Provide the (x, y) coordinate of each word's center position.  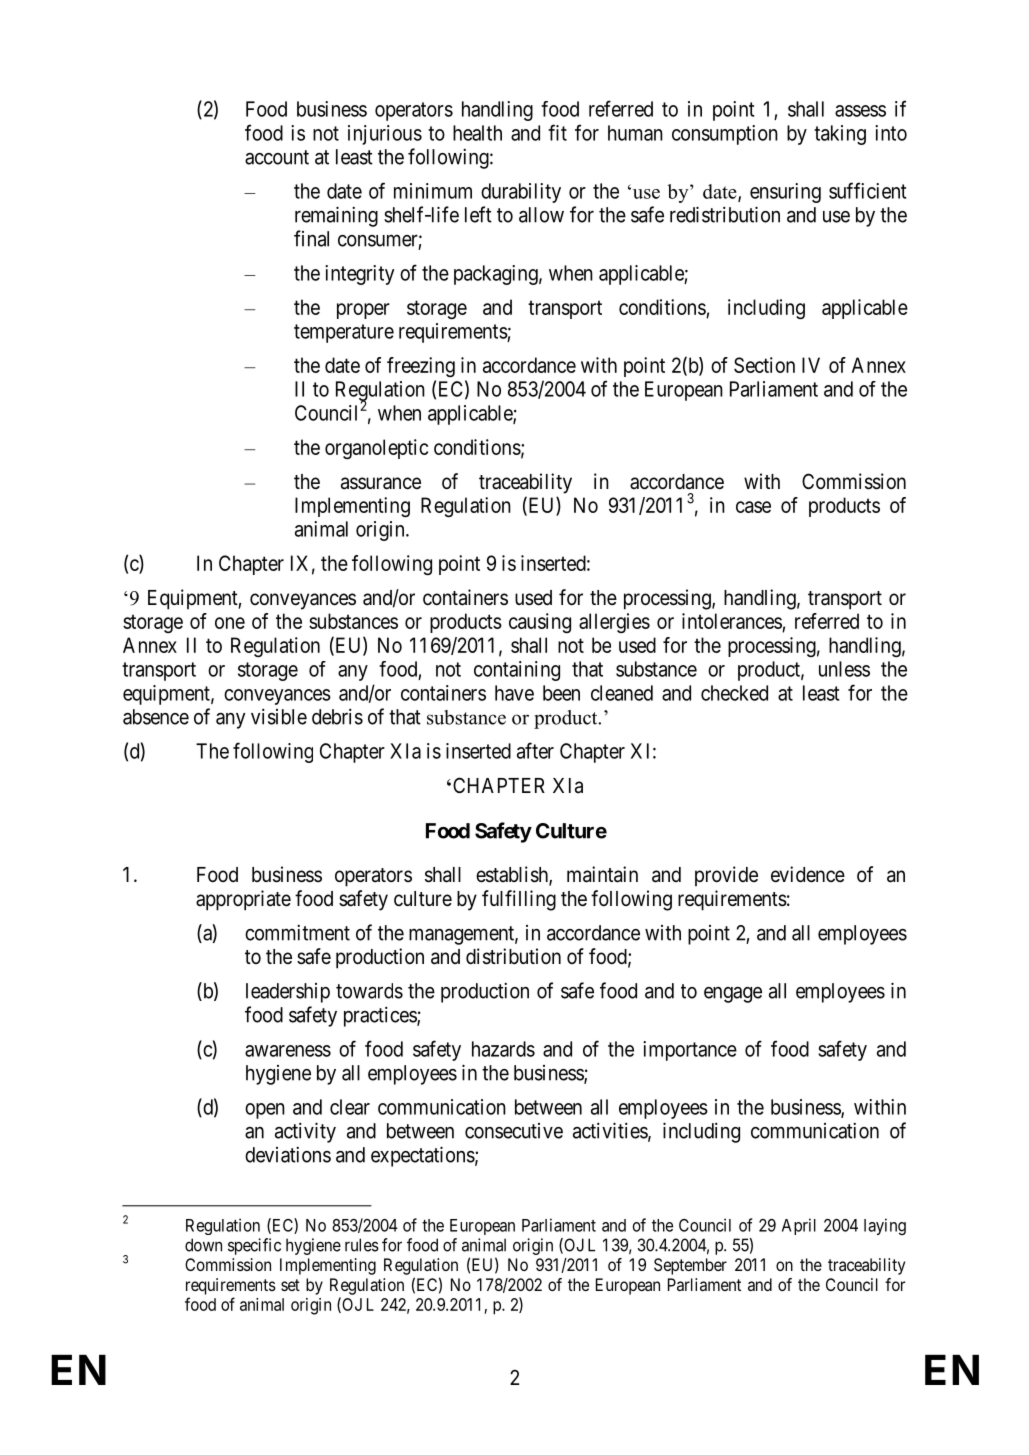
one (230, 623)
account (277, 157)
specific (254, 1246)
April (799, 1226)
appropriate (243, 900)
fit (557, 132)
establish (513, 875)
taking (840, 135)
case (753, 507)
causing (540, 623)
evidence (808, 874)
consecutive (514, 1131)
